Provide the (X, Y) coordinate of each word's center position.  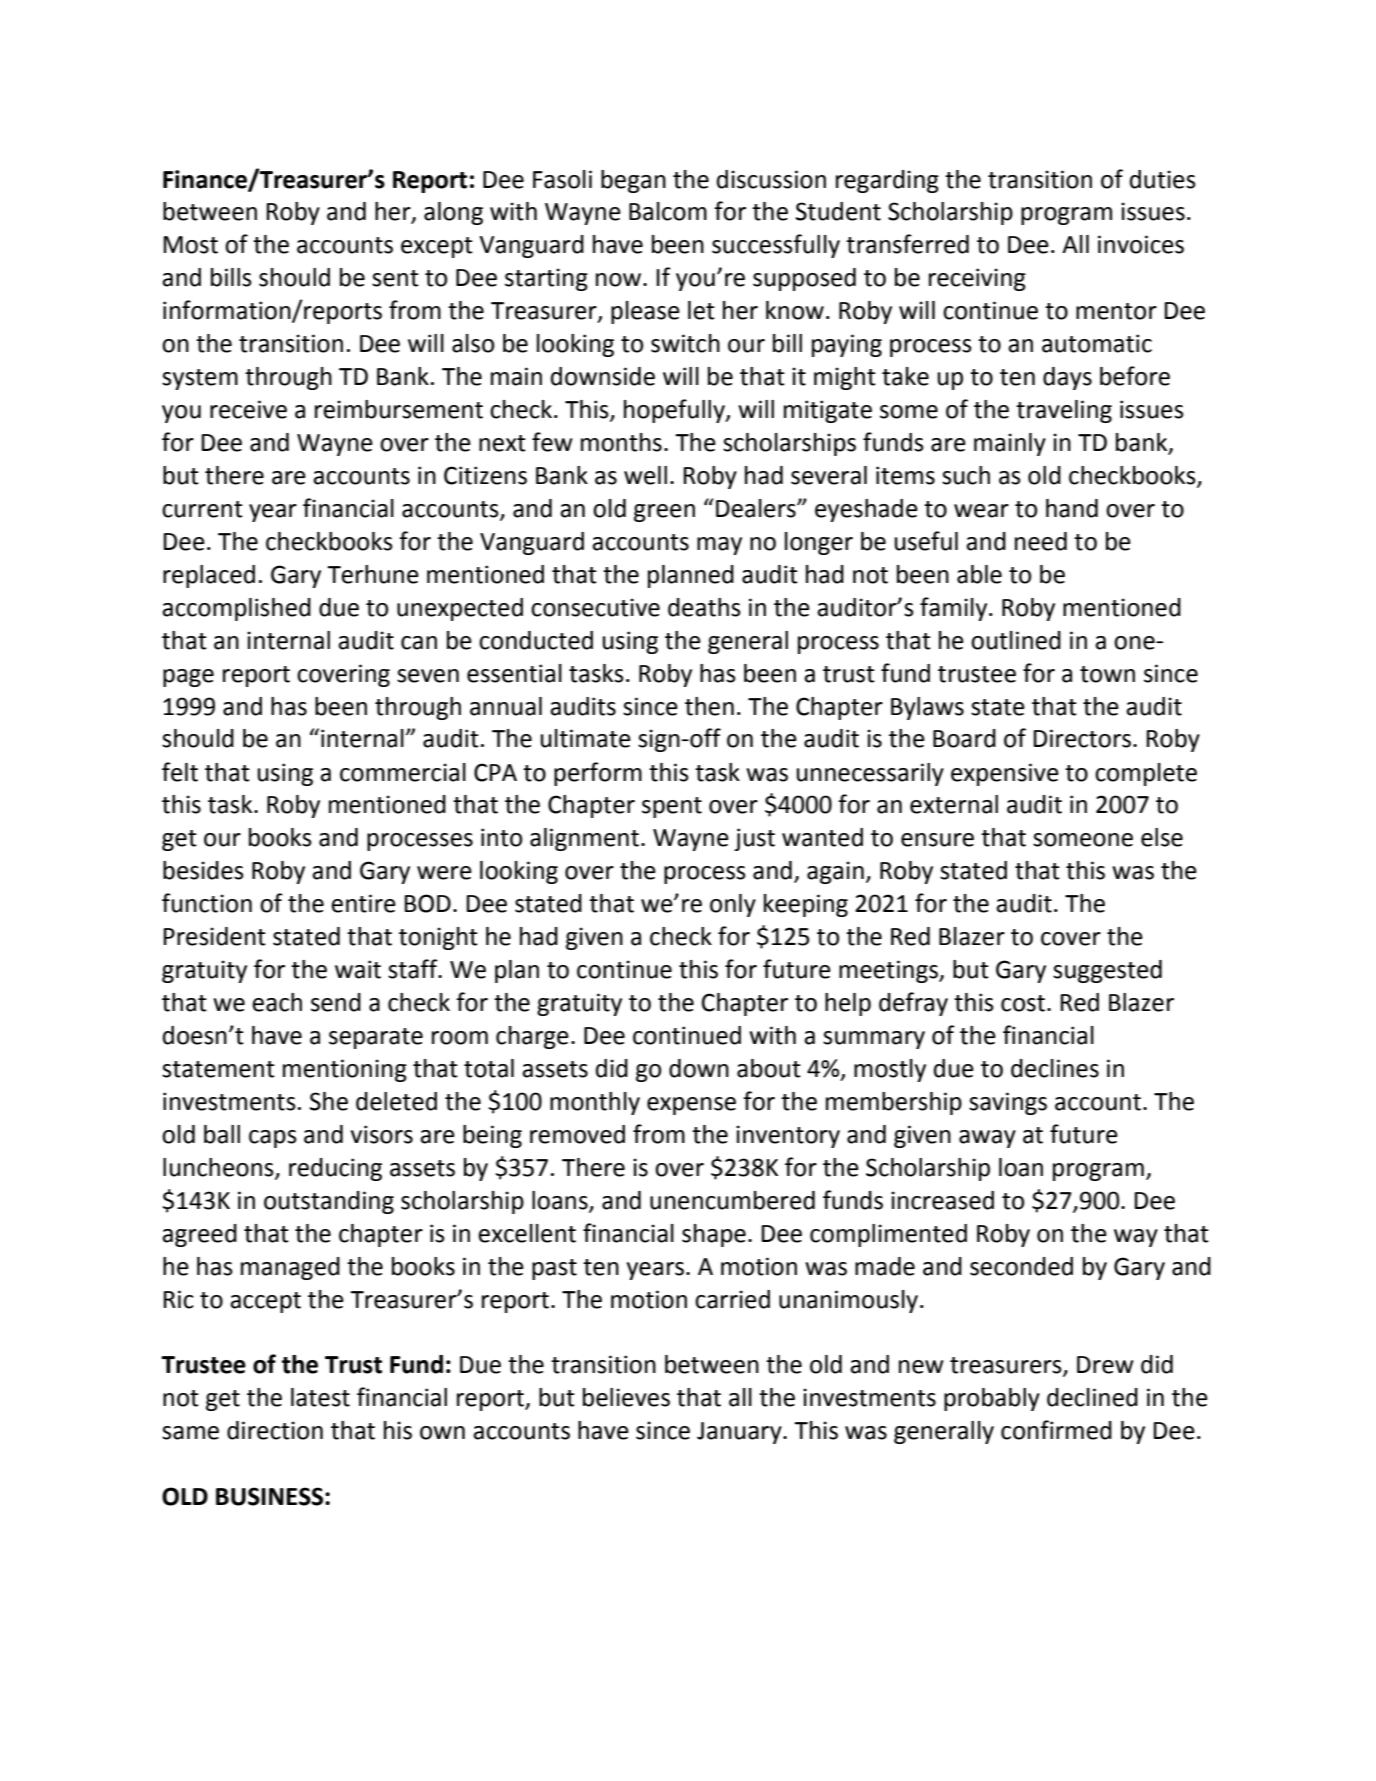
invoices (1141, 244)
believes (626, 1397)
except (437, 247)
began (633, 181)
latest (320, 1397)
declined (1092, 1397)
